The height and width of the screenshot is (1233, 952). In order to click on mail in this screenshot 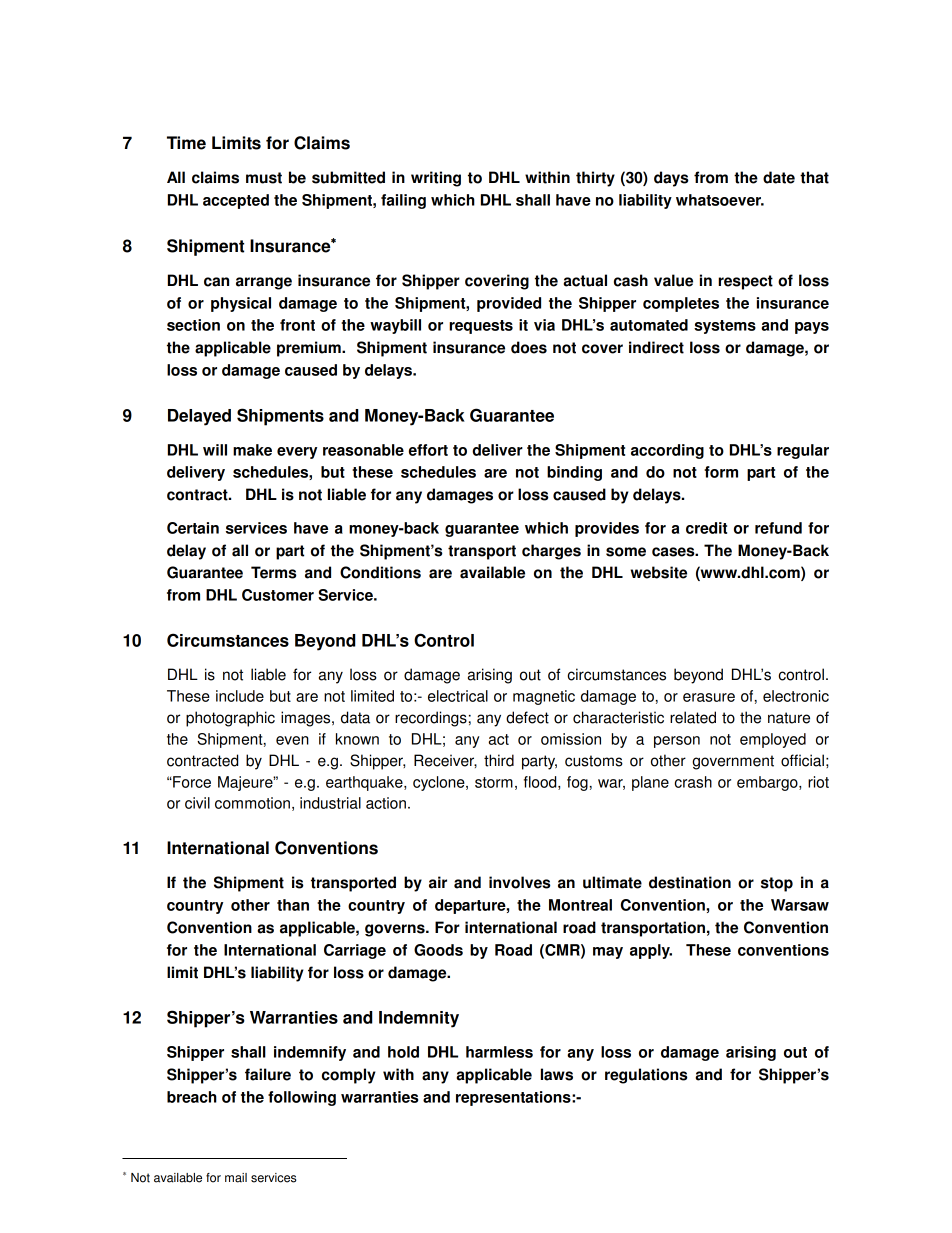, I will do `click(236, 1178)`.
